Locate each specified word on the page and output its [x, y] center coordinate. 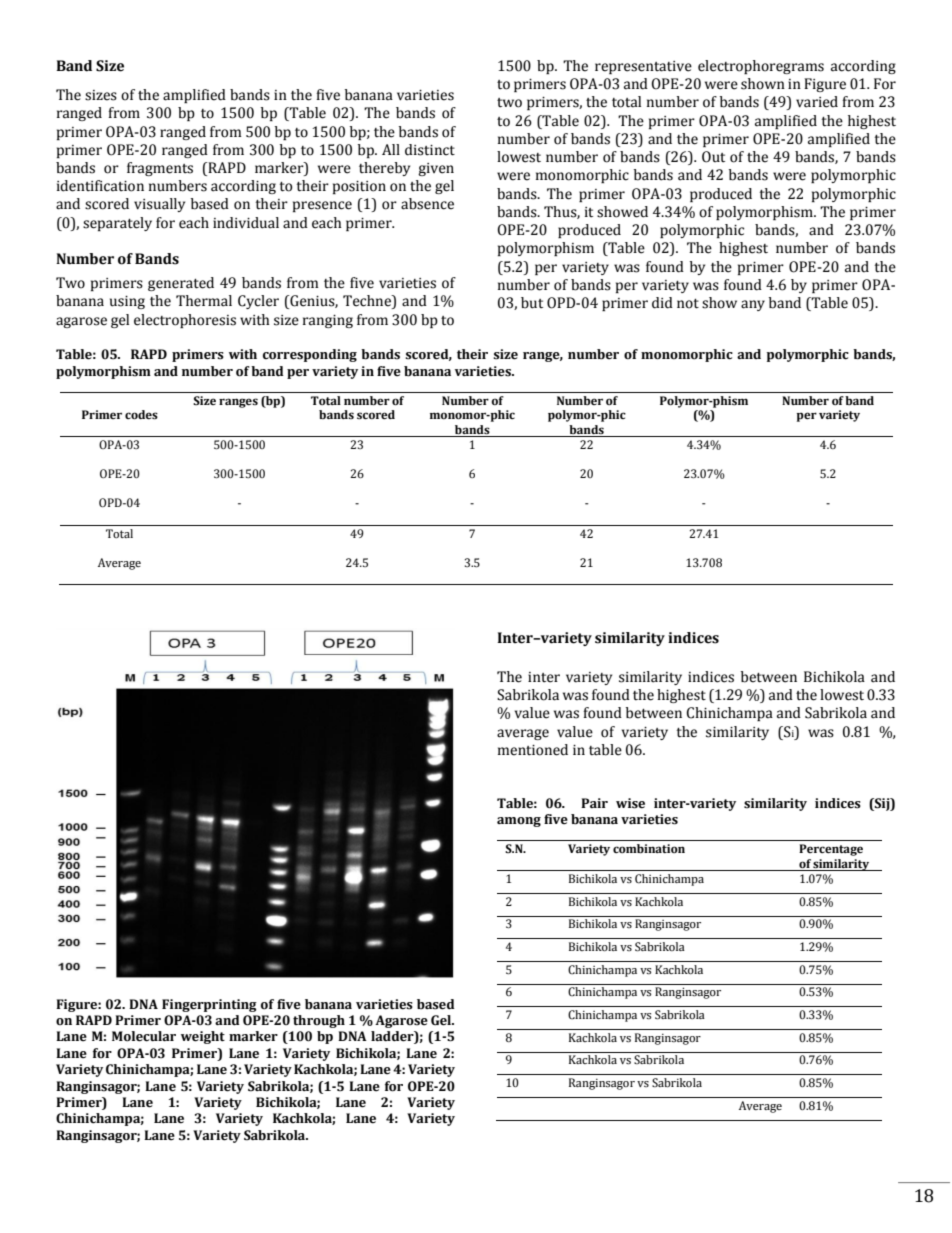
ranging [328, 321]
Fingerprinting [209, 1005]
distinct [430, 150]
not [688, 304]
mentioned [533, 750]
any [753, 305]
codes [141, 415]
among [519, 822]
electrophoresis [185, 321]
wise [630, 803]
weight [203, 1037]
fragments [160, 169]
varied [817, 102]
